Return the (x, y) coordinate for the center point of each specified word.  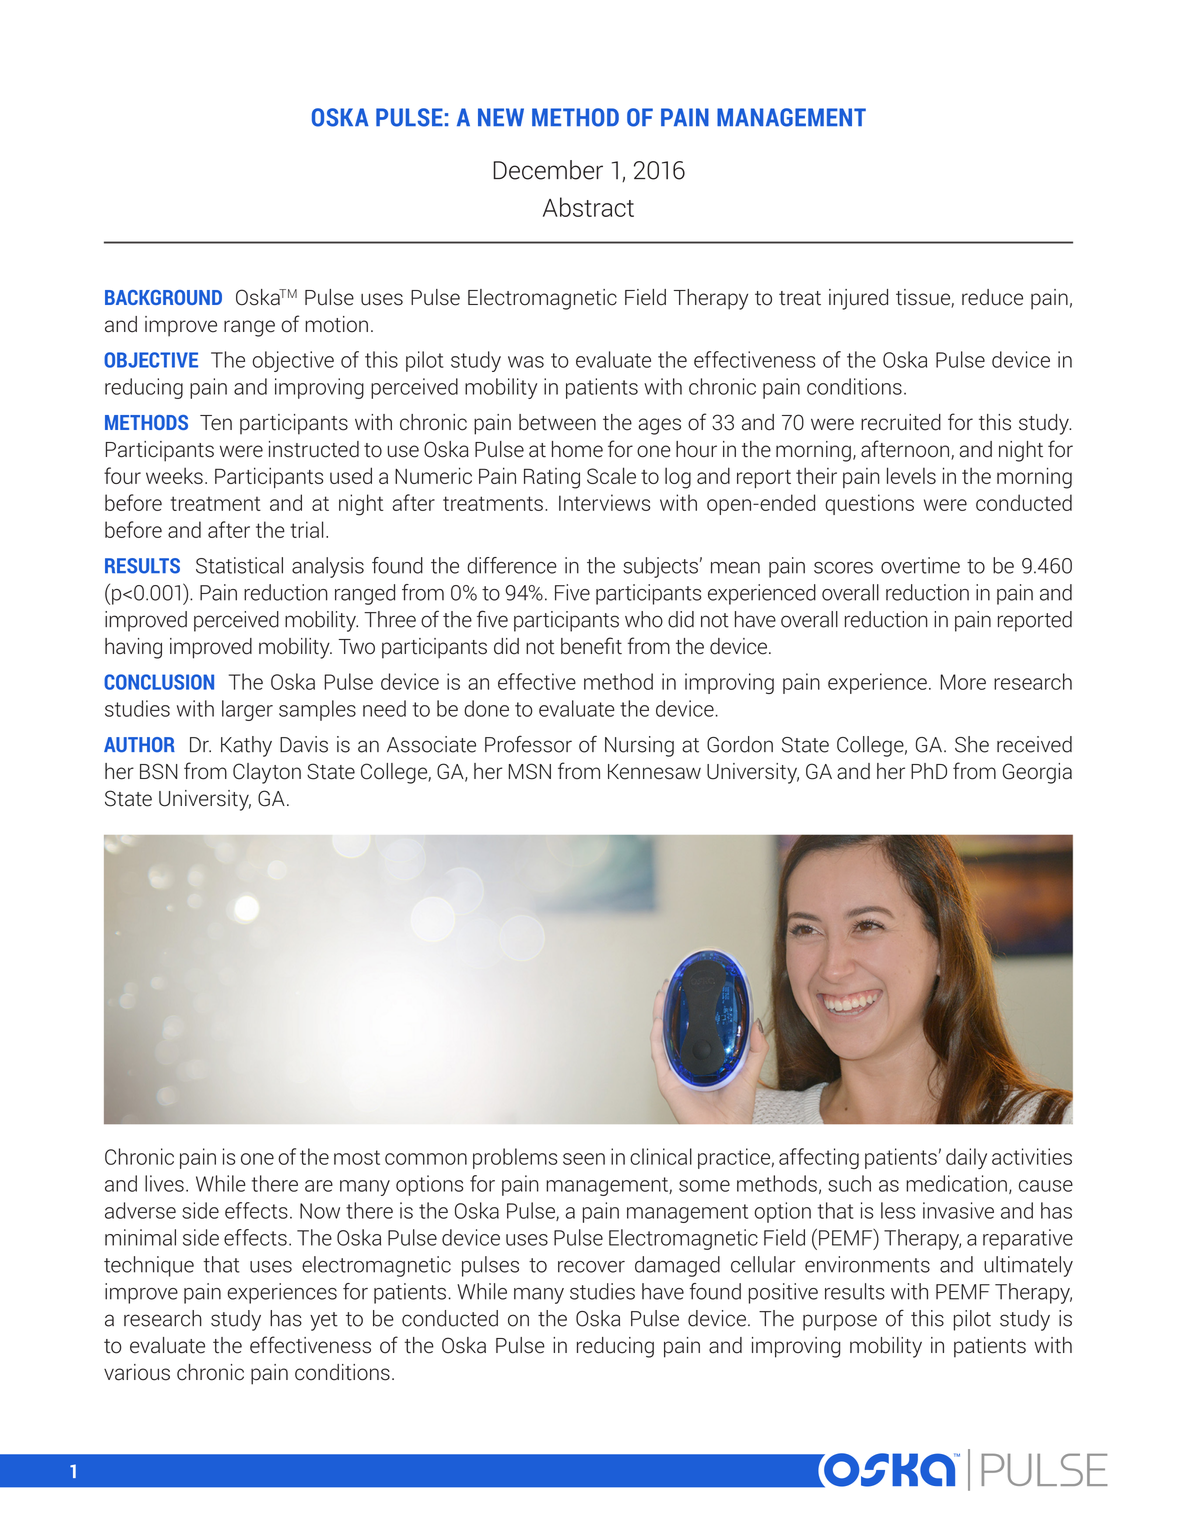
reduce (992, 297)
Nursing (639, 746)
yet (324, 1321)
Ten (216, 423)
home (577, 449)
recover (591, 1267)
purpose (840, 1322)
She (972, 744)
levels (911, 475)
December (548, 170)
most (357, 1157)
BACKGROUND (163, 297)
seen (584, 1159)
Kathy (246, 746)
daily (966, 1158)
